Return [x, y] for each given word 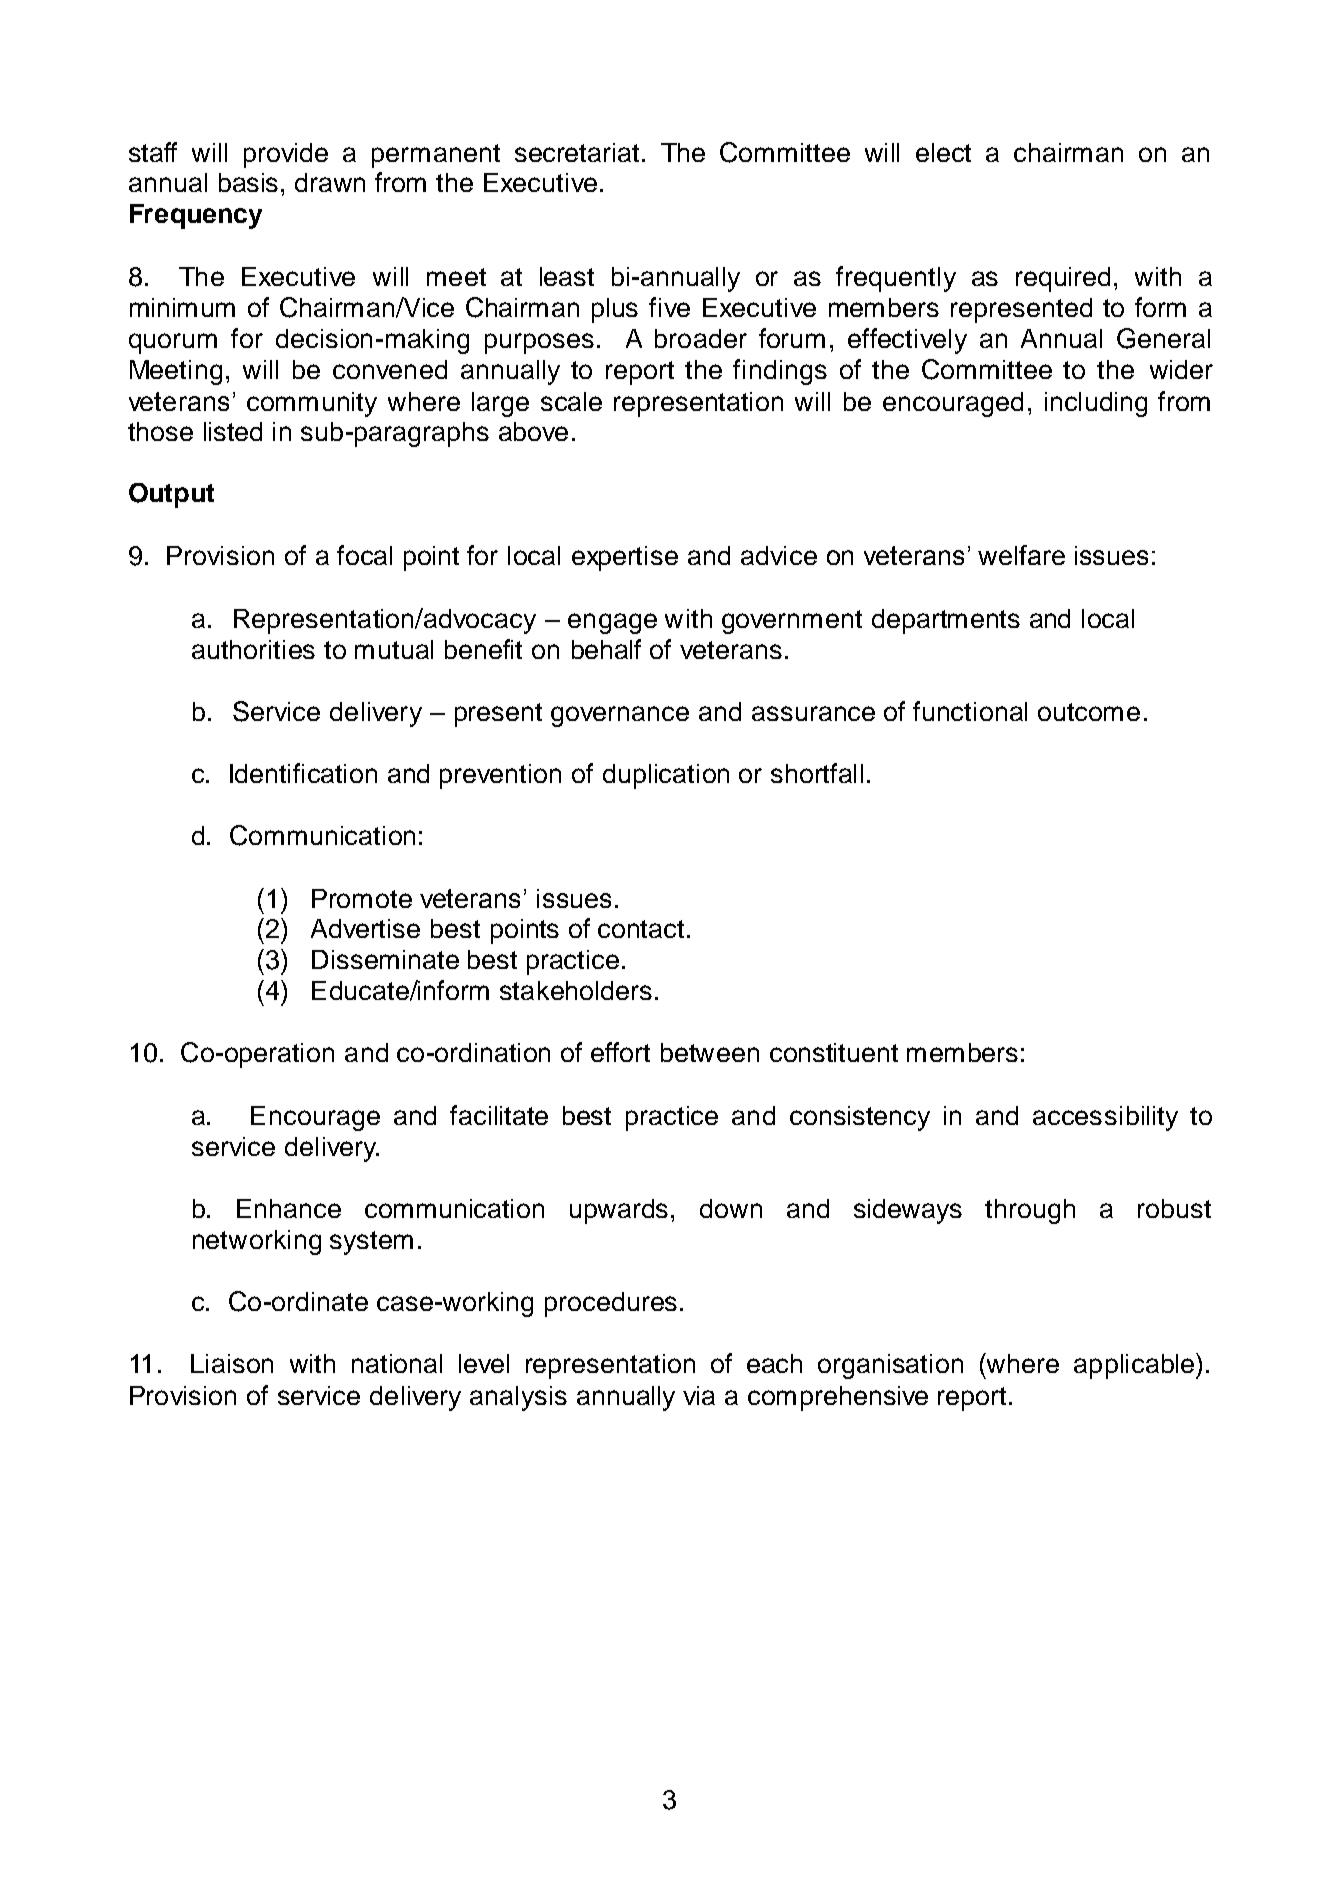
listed [233, 431]
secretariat [579, 152]
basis [248, 182]
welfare [1021, 555]
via [699, 1395]
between [710, 1052]
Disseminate [385, 959]
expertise [625, 558]
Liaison [232, 1363]
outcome [1089, 712]
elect [943, 152]
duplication [666, 776]
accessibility [1105, 1118]
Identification [303, 773]
